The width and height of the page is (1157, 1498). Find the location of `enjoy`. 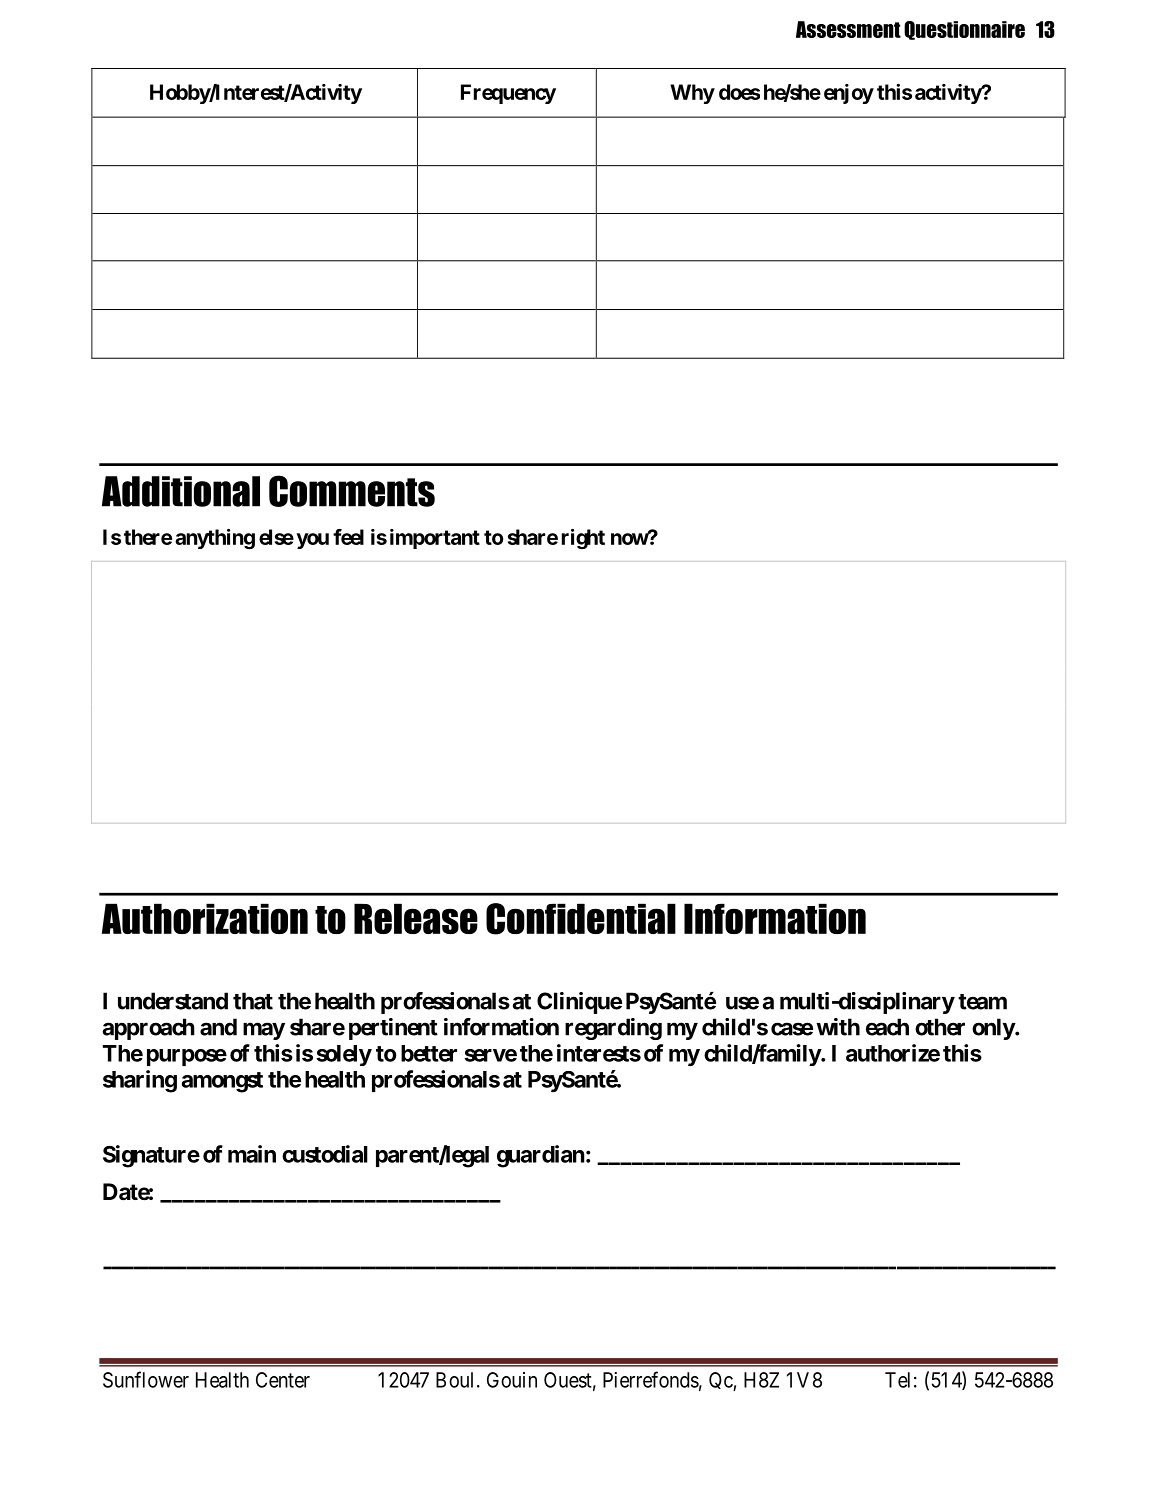

enjoy is located at coordinates (849, 94).
